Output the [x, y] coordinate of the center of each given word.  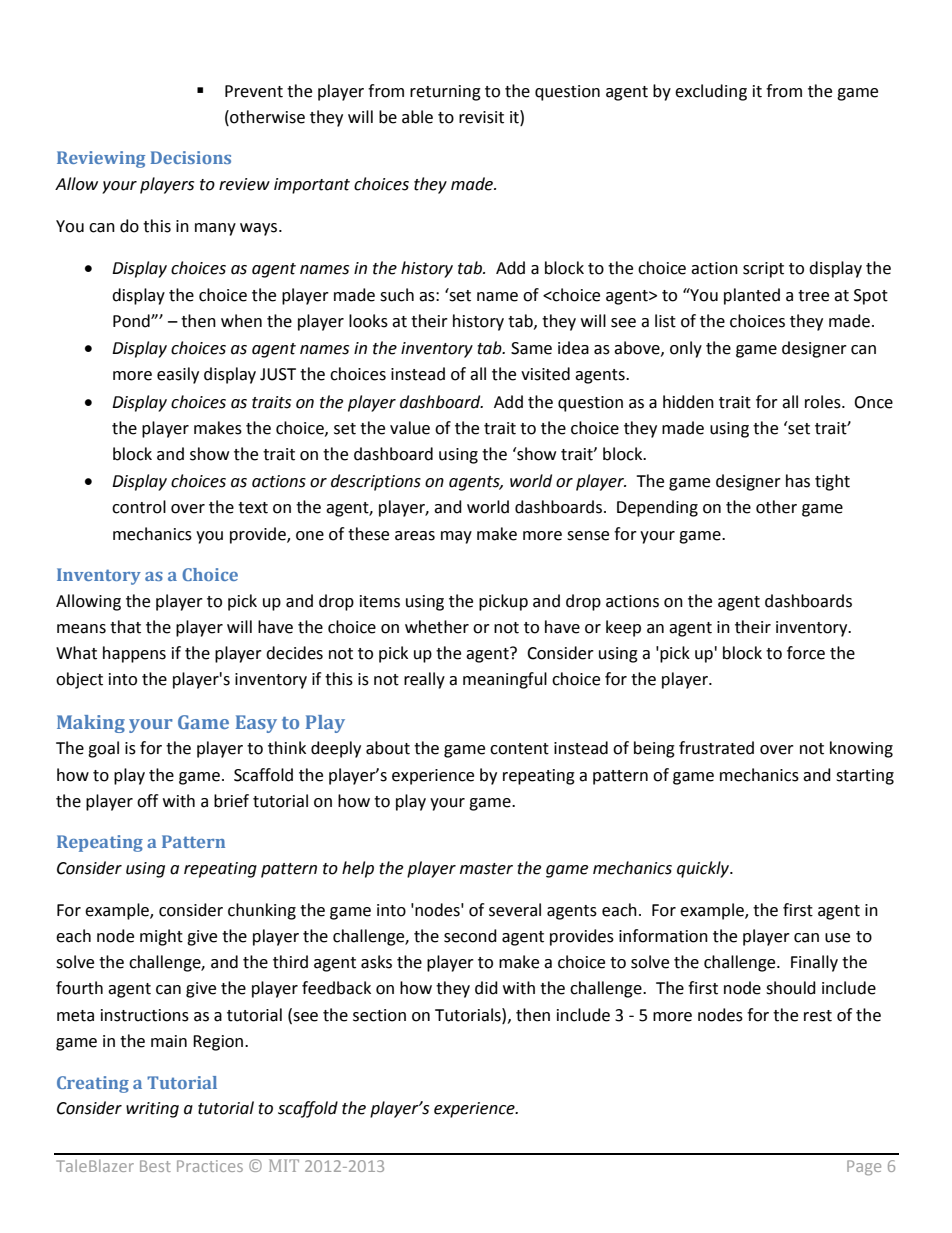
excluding [711, 92]
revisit [481, 117]
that [125, 627]
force [806, 653]
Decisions [191, 157]
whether [437, 627]
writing [152, 1110]
